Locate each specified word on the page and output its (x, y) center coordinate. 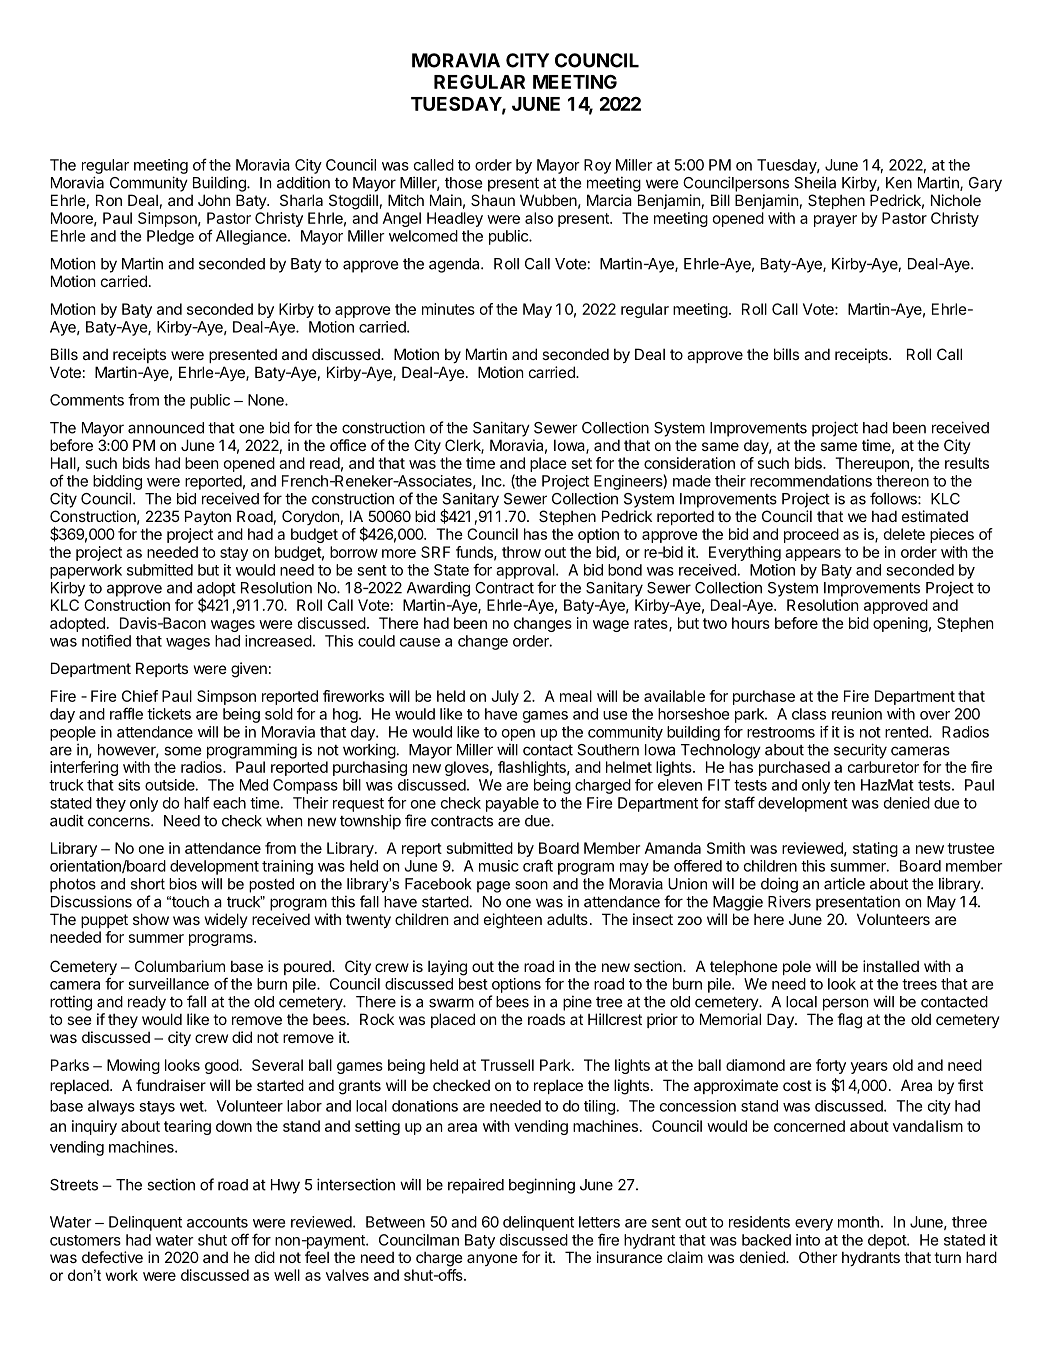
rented (907, 732)
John (214, 200)
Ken (899, 183)
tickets (169, 714)
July (505, 697)
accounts (217, 1222)
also (539, 218)
